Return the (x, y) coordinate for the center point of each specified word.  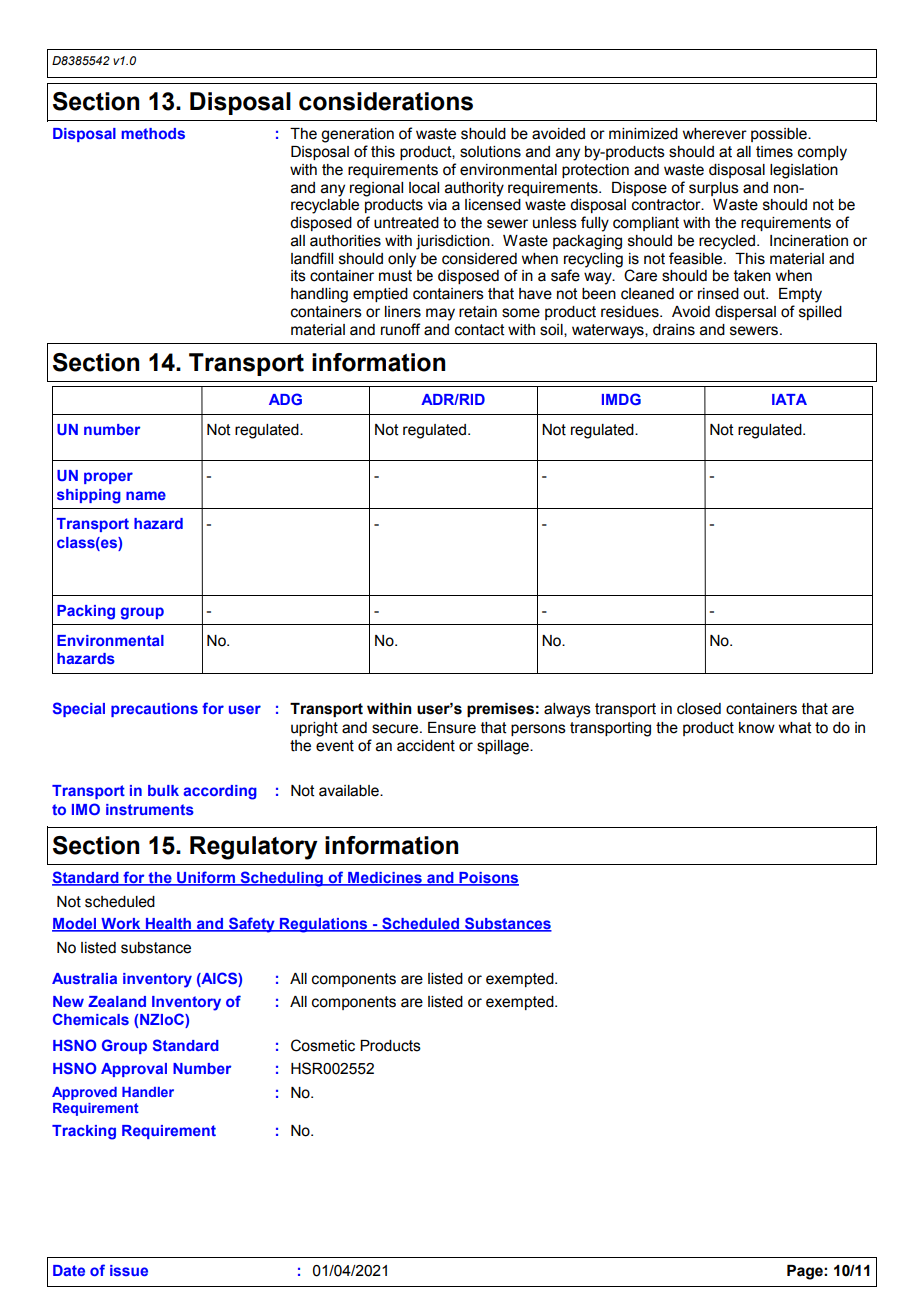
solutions (490, 152)
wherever (715, 134)
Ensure (452, 728)
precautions (154, 710)
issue (129, 1270)
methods (153, 133)
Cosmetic (323, 1045)
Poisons (488, 879)
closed (699, 709)
